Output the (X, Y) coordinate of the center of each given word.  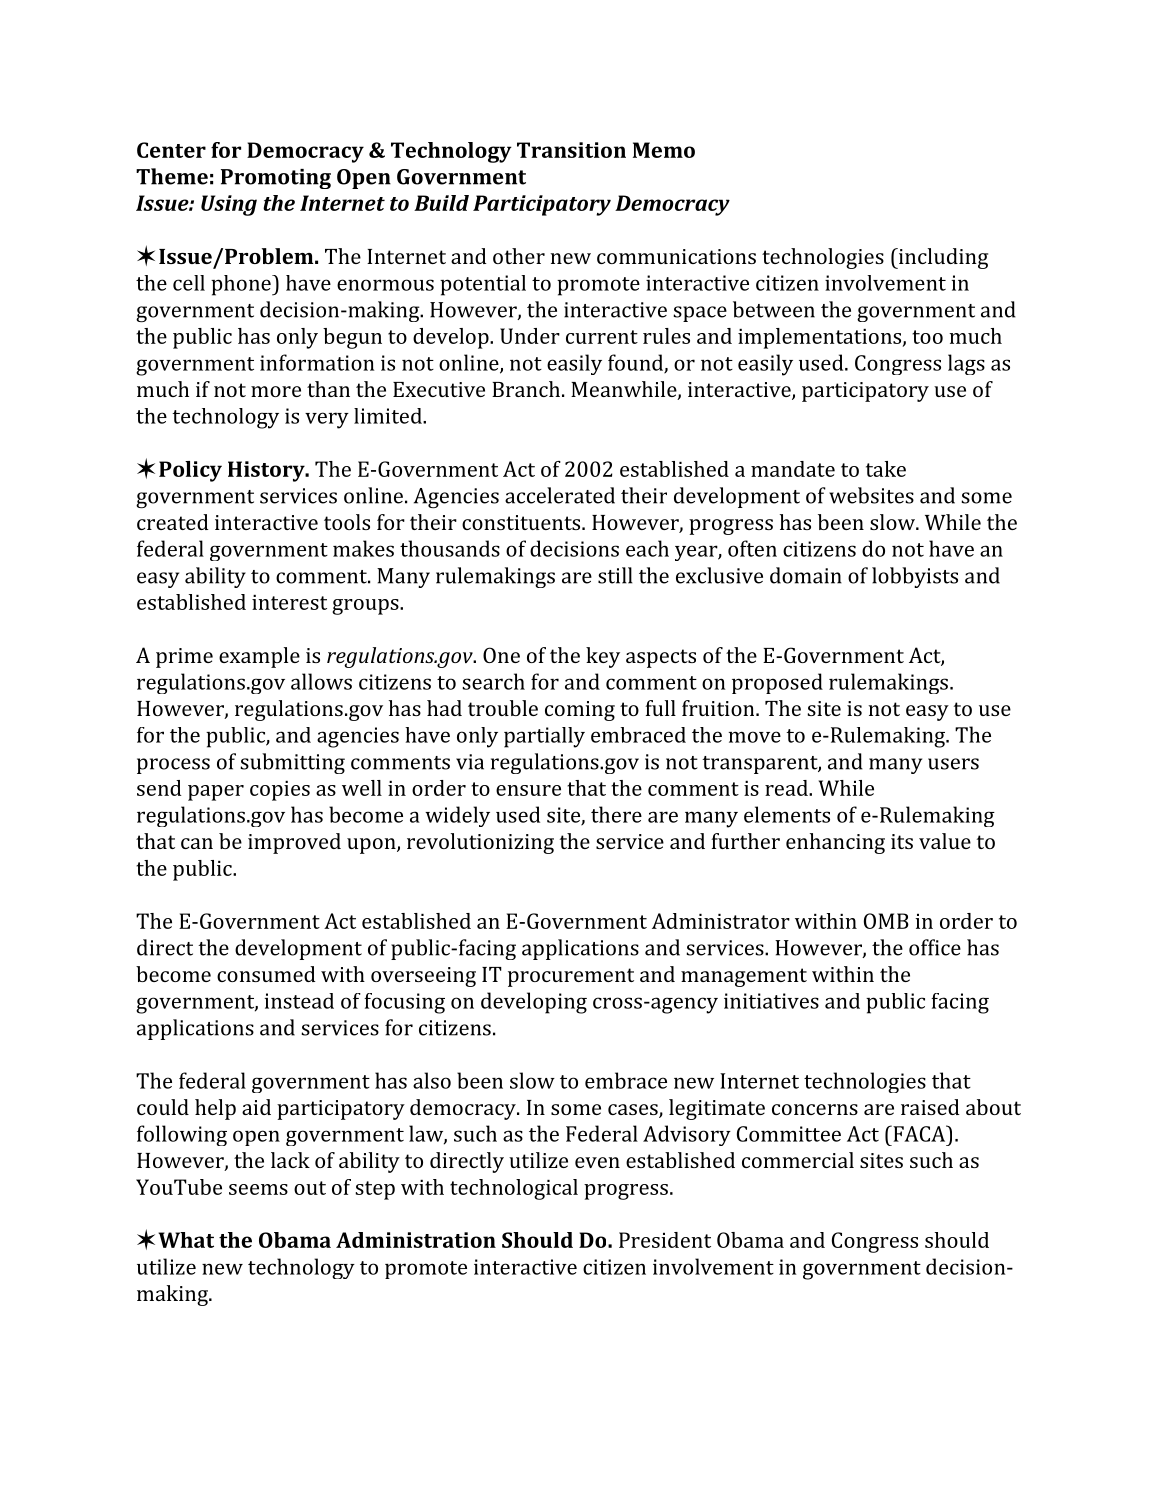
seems (258, 1189)
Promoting (276, 179)
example (259, 657)
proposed (777, 683)
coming (580, 711)
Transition (571, 150)
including (942, 258)
